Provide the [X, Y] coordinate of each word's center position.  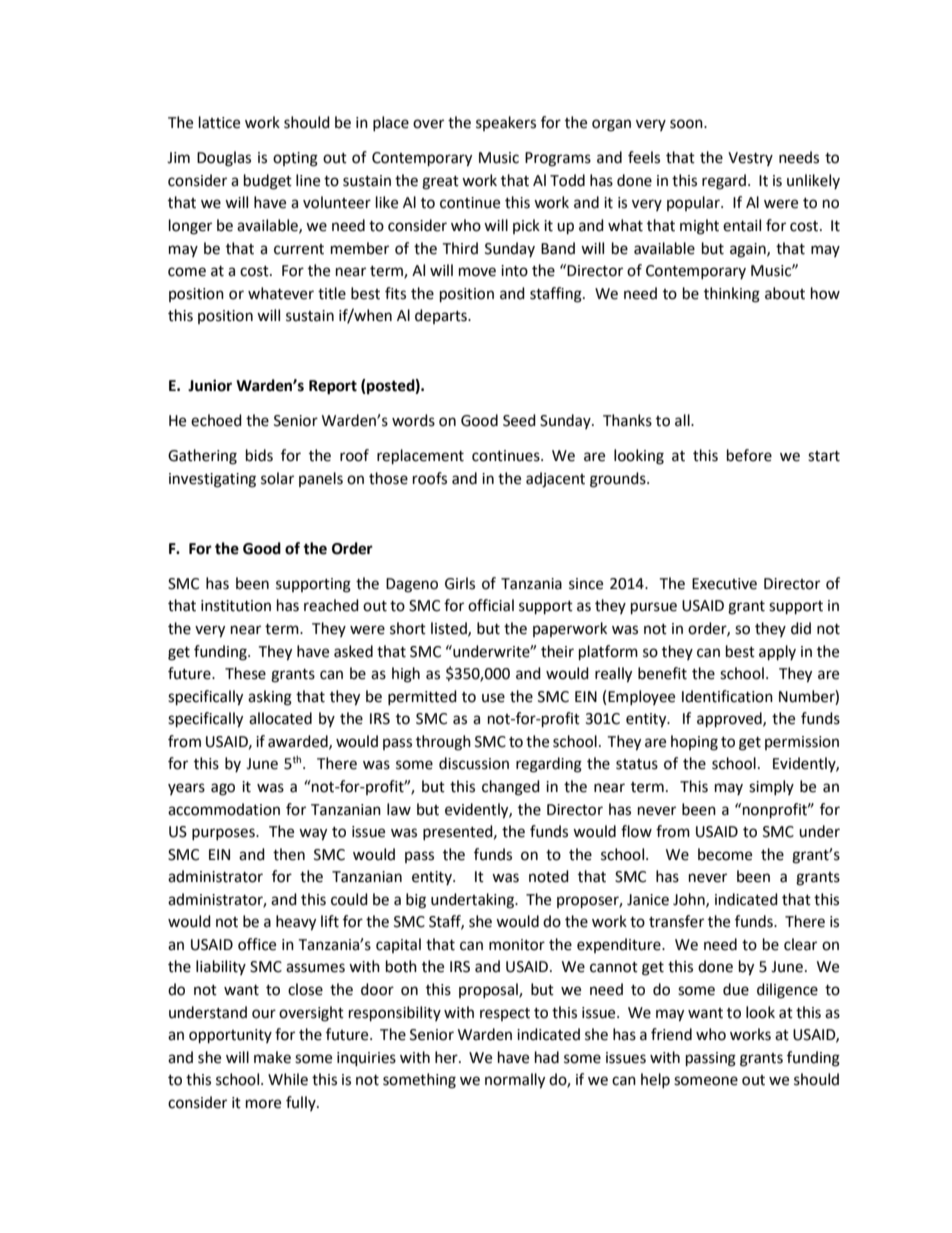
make [272, 1057]
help [655, 1080]
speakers [506, 123]
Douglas [224, 159]
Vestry [750, 159]
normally [515, 1081]
